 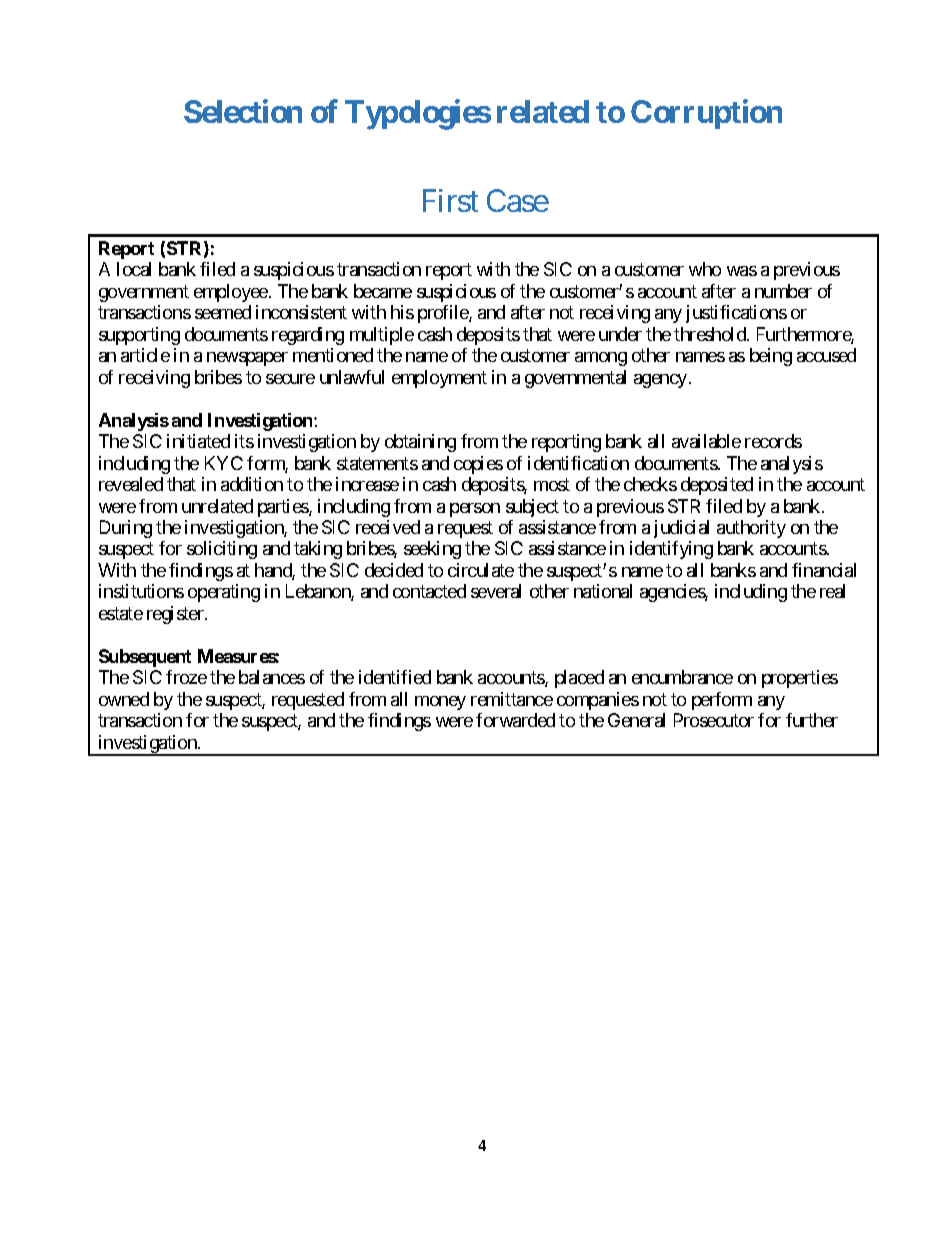 What do you see at coordinates (186, 677) in the document?
I see `froze` at bounding box center [186, 677].
